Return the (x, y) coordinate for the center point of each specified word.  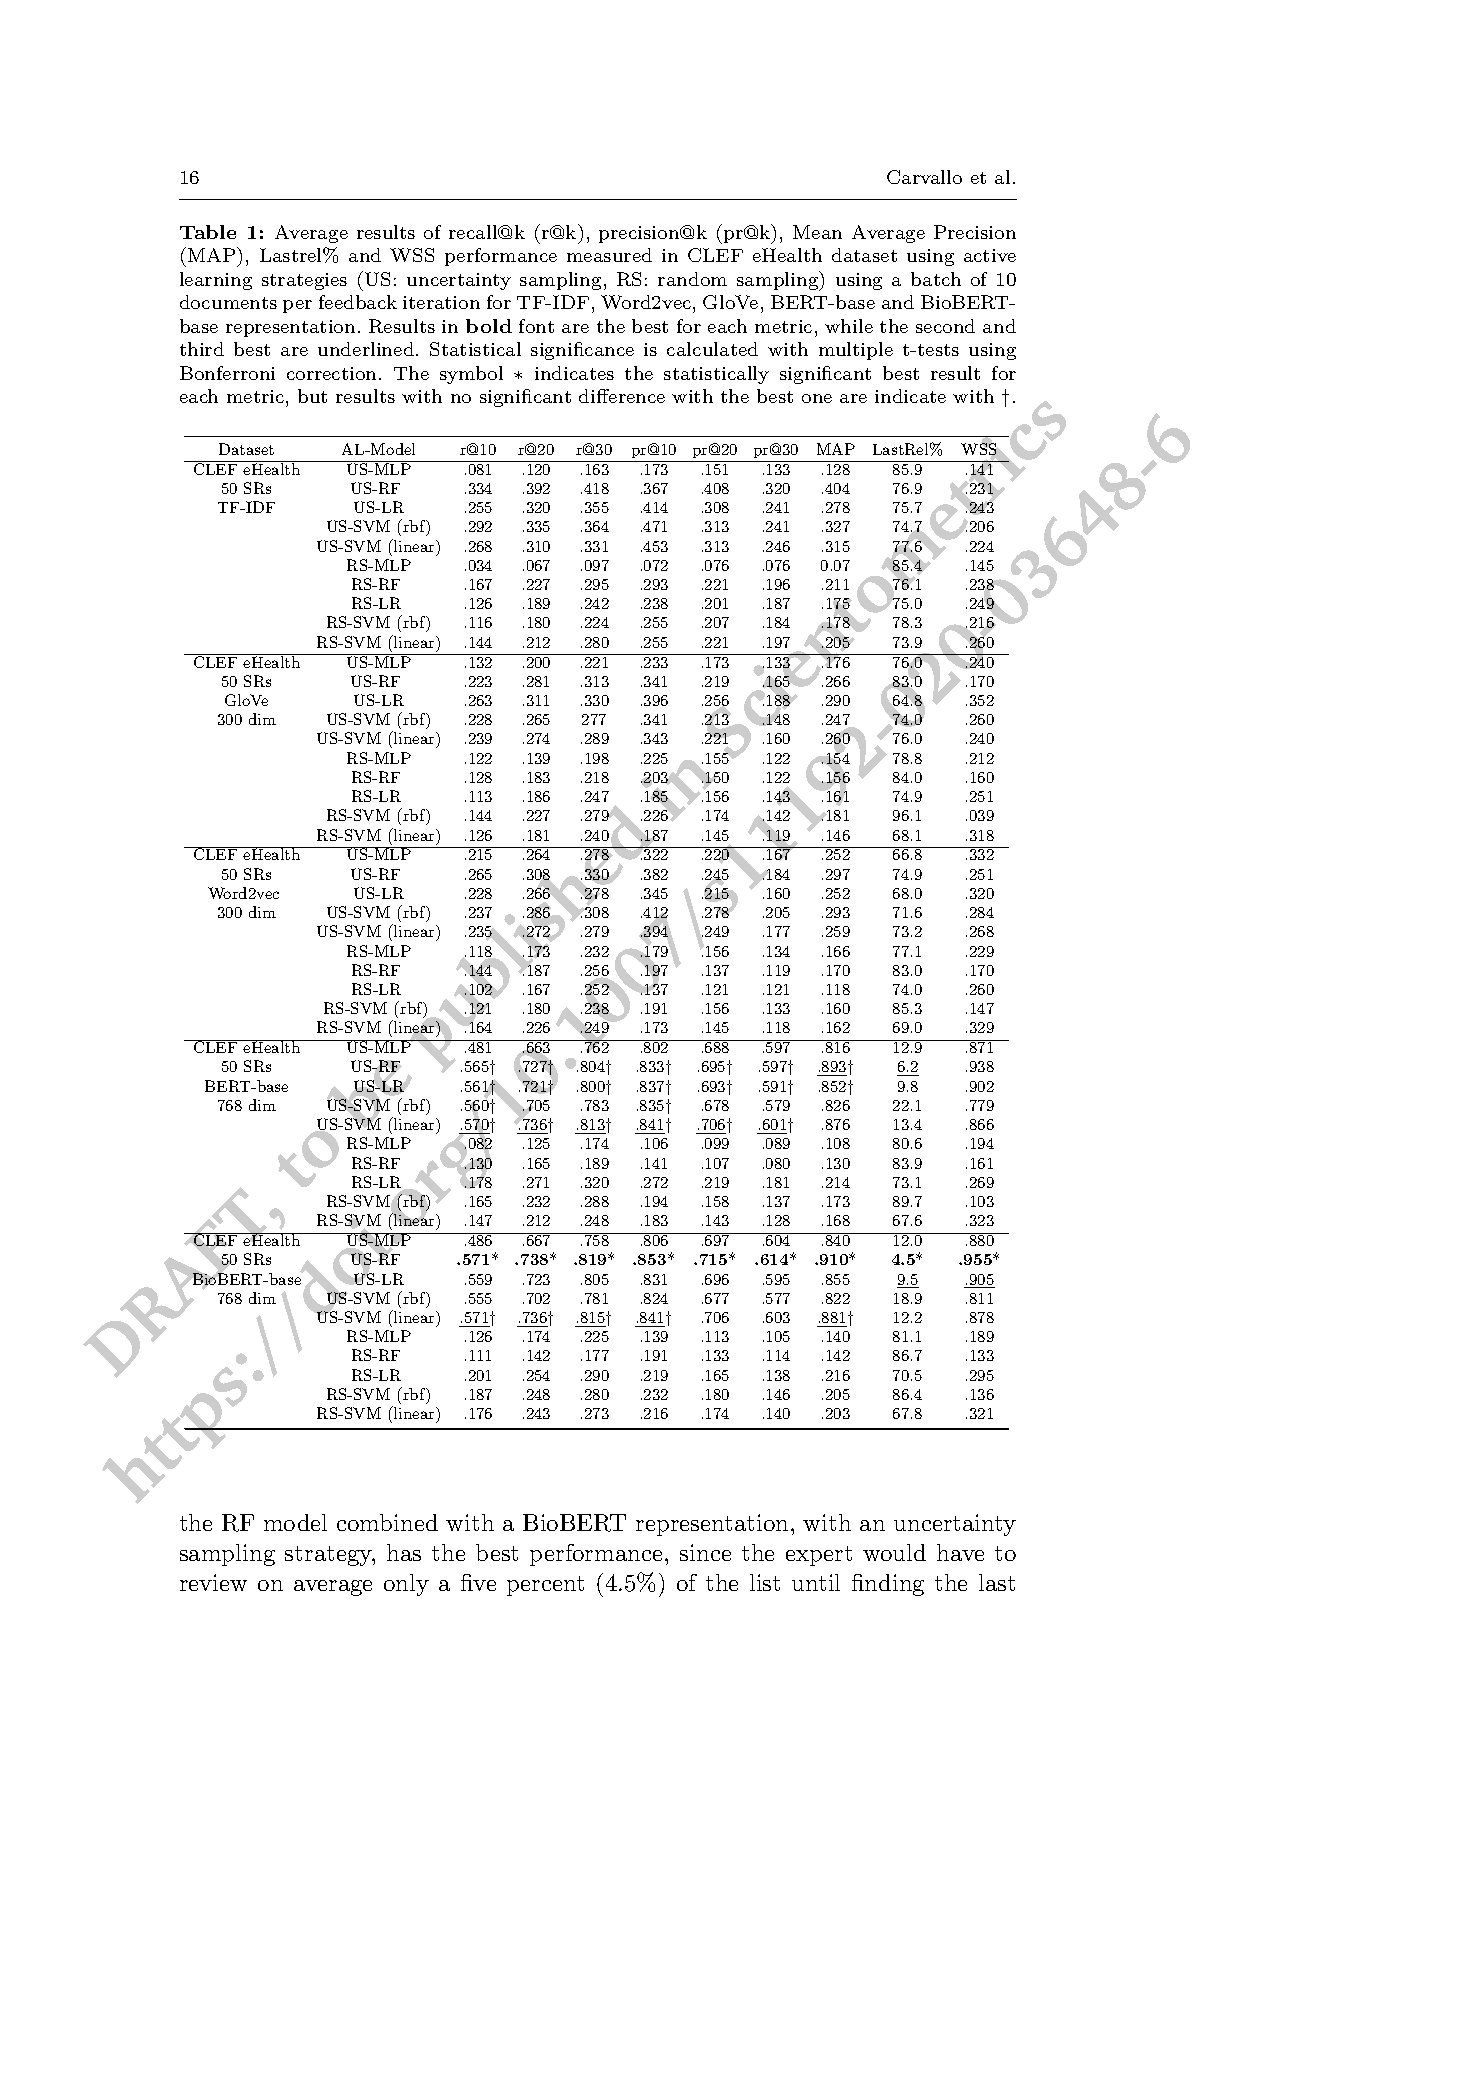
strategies (304, 281)
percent (545, 1586)
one (817, 398)
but (312, 396)
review (213, 1582)
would (894, 1552)
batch (936, 279)
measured (609, 255)
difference (622, 396)
